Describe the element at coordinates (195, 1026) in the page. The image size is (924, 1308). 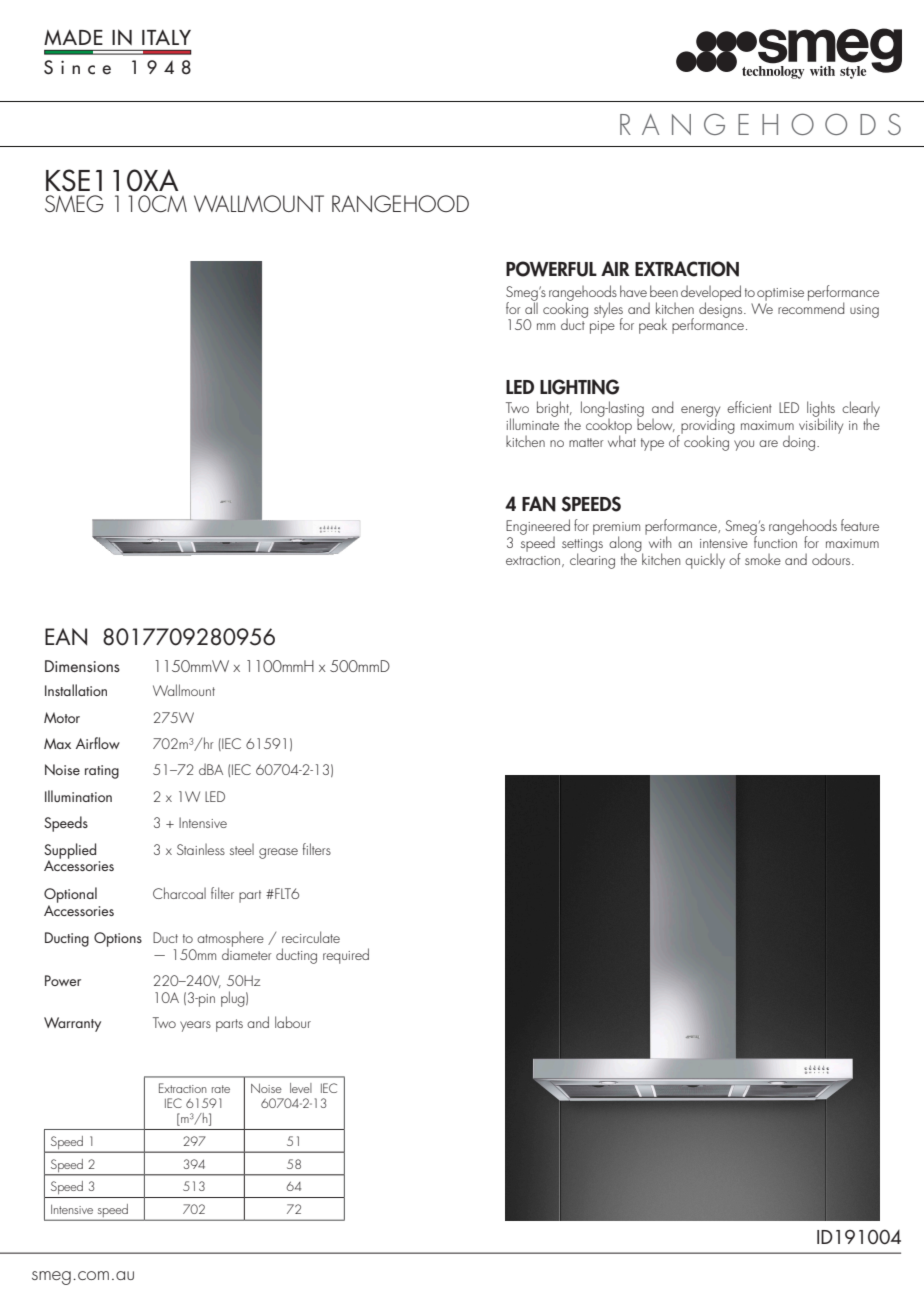
I see `years` at that location.
